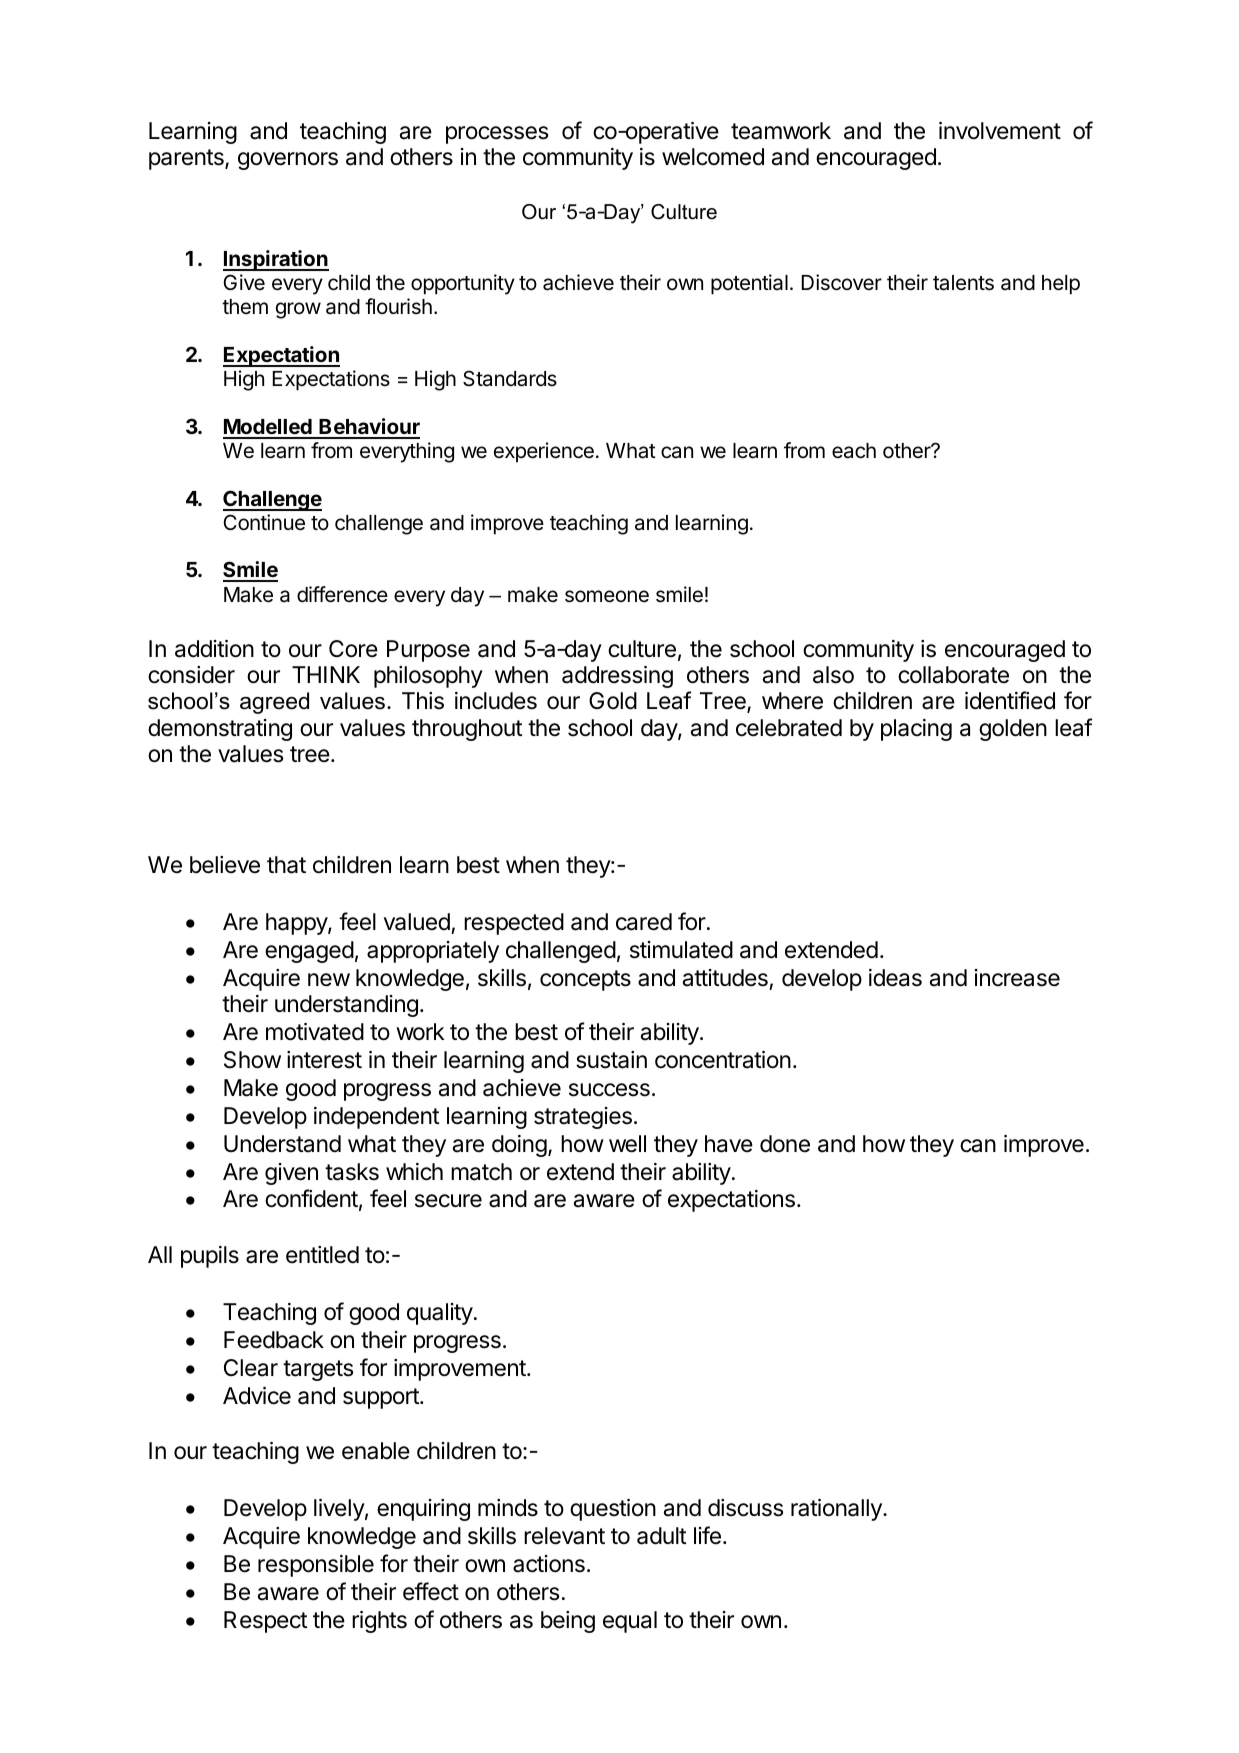 This screenshot has width=1239, height=1753. Describe the element at coordinates (1000, 131) in the screenshot. I see `involvement` at that location.
